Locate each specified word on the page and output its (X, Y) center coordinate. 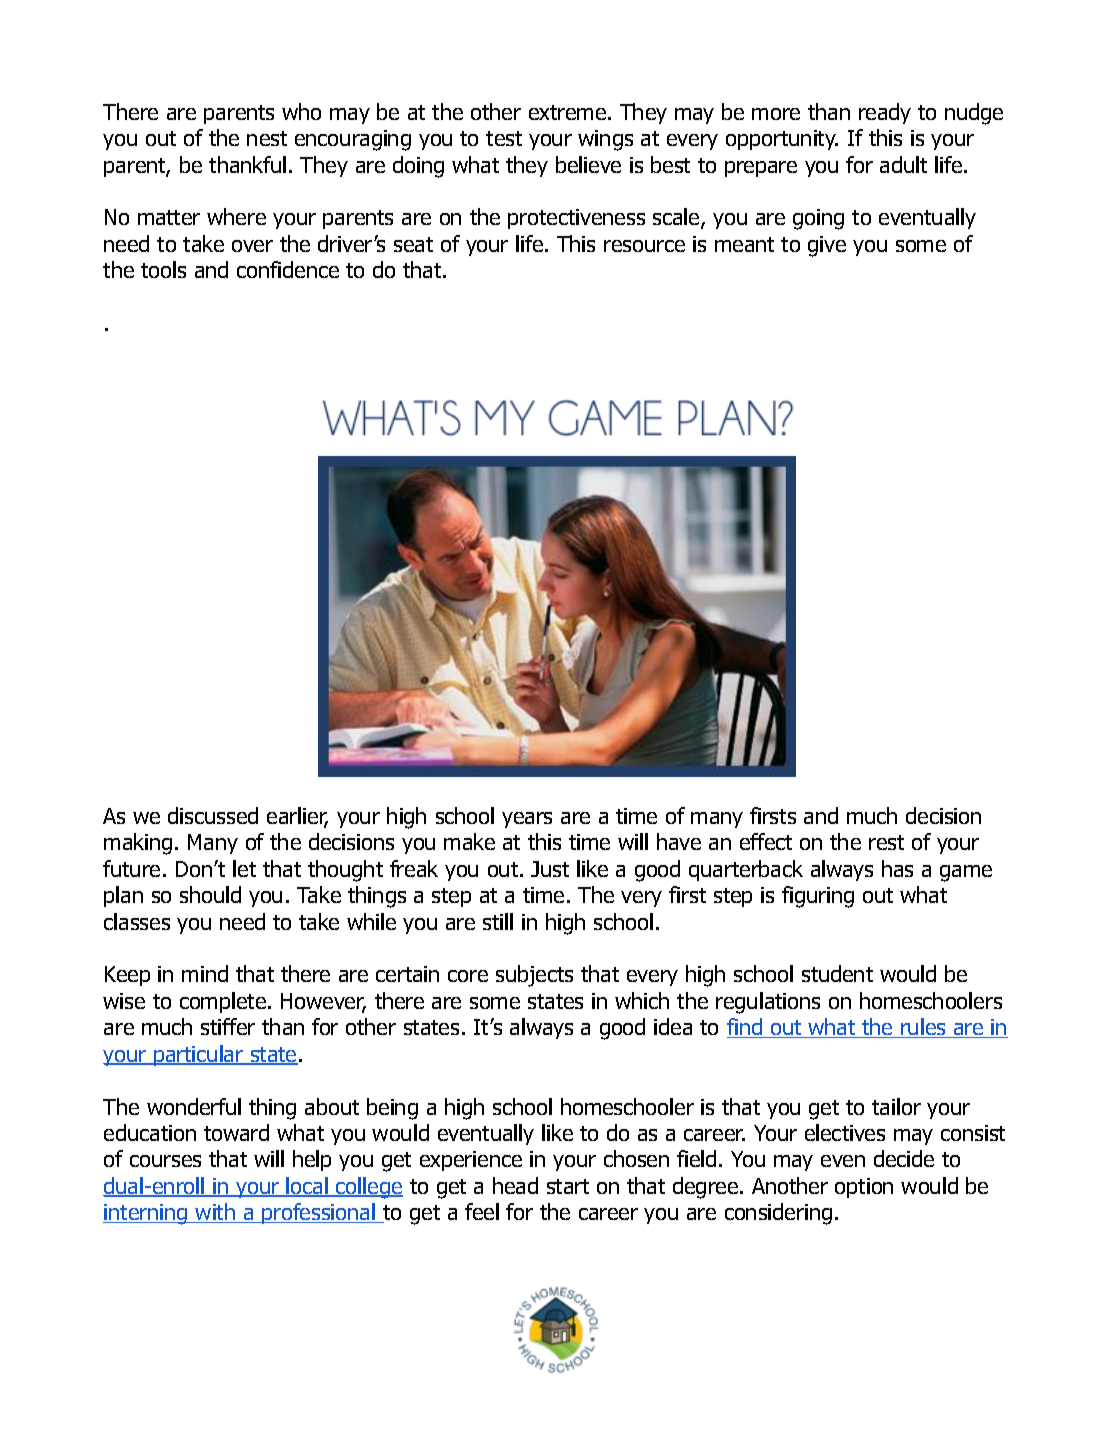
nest (267, 138)
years (527, 820)
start (568, 1186)
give (827, 246)
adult (903, 164)
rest (886, 842)
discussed (213, 815)
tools (163, 269)
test (504, 138)
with (216, 1213)
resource (644, 246)
